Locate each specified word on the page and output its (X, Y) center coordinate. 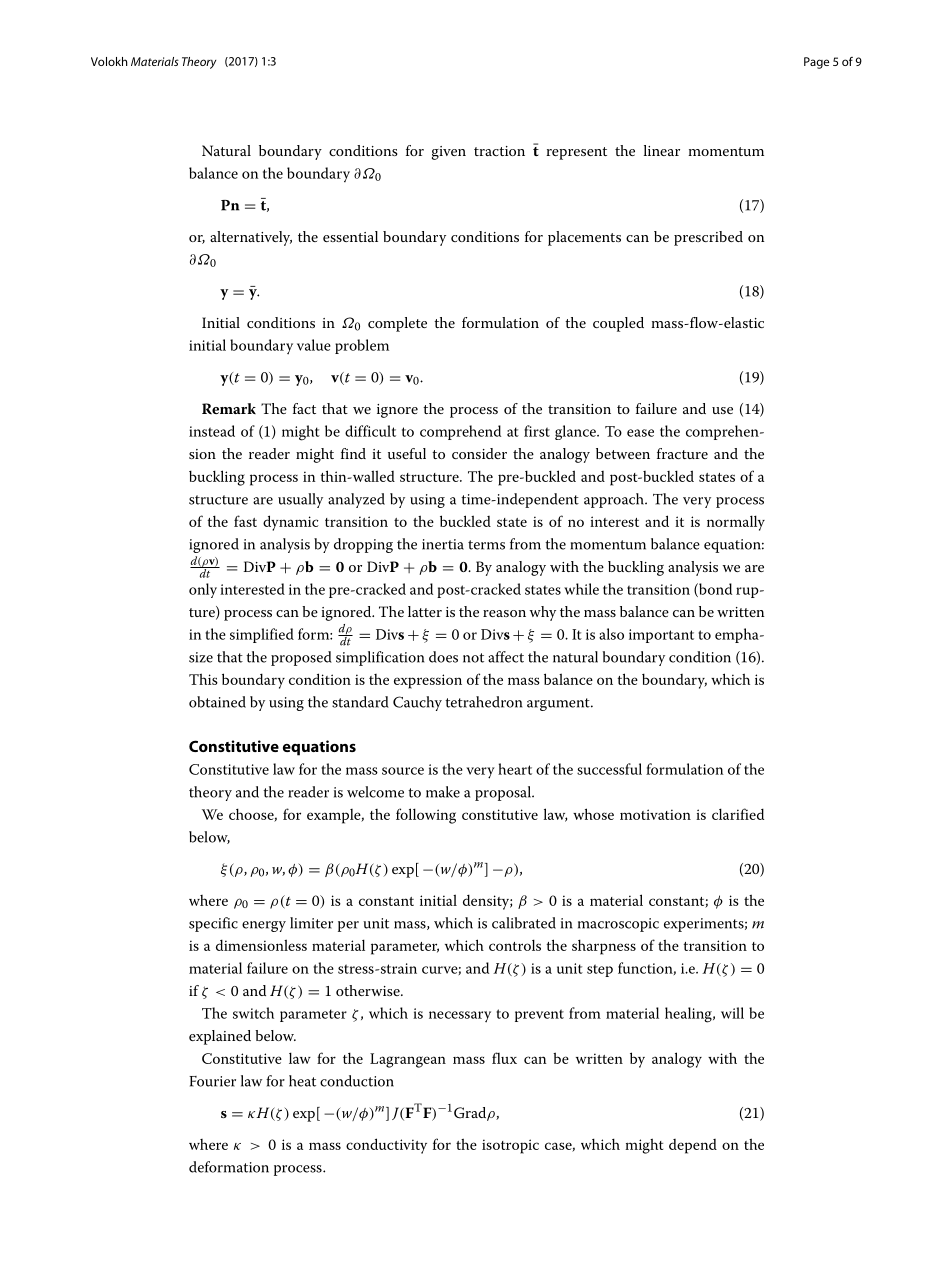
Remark (229, 408)
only (203, 590)
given (449, 153)
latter (425, 611)
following (426, 816)
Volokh (109, 61)
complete (397, 324)
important (661, 636)
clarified (738, 814)
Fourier (212, 1081)
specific (213, 924)
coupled (618, 324)
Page (816, 63)
